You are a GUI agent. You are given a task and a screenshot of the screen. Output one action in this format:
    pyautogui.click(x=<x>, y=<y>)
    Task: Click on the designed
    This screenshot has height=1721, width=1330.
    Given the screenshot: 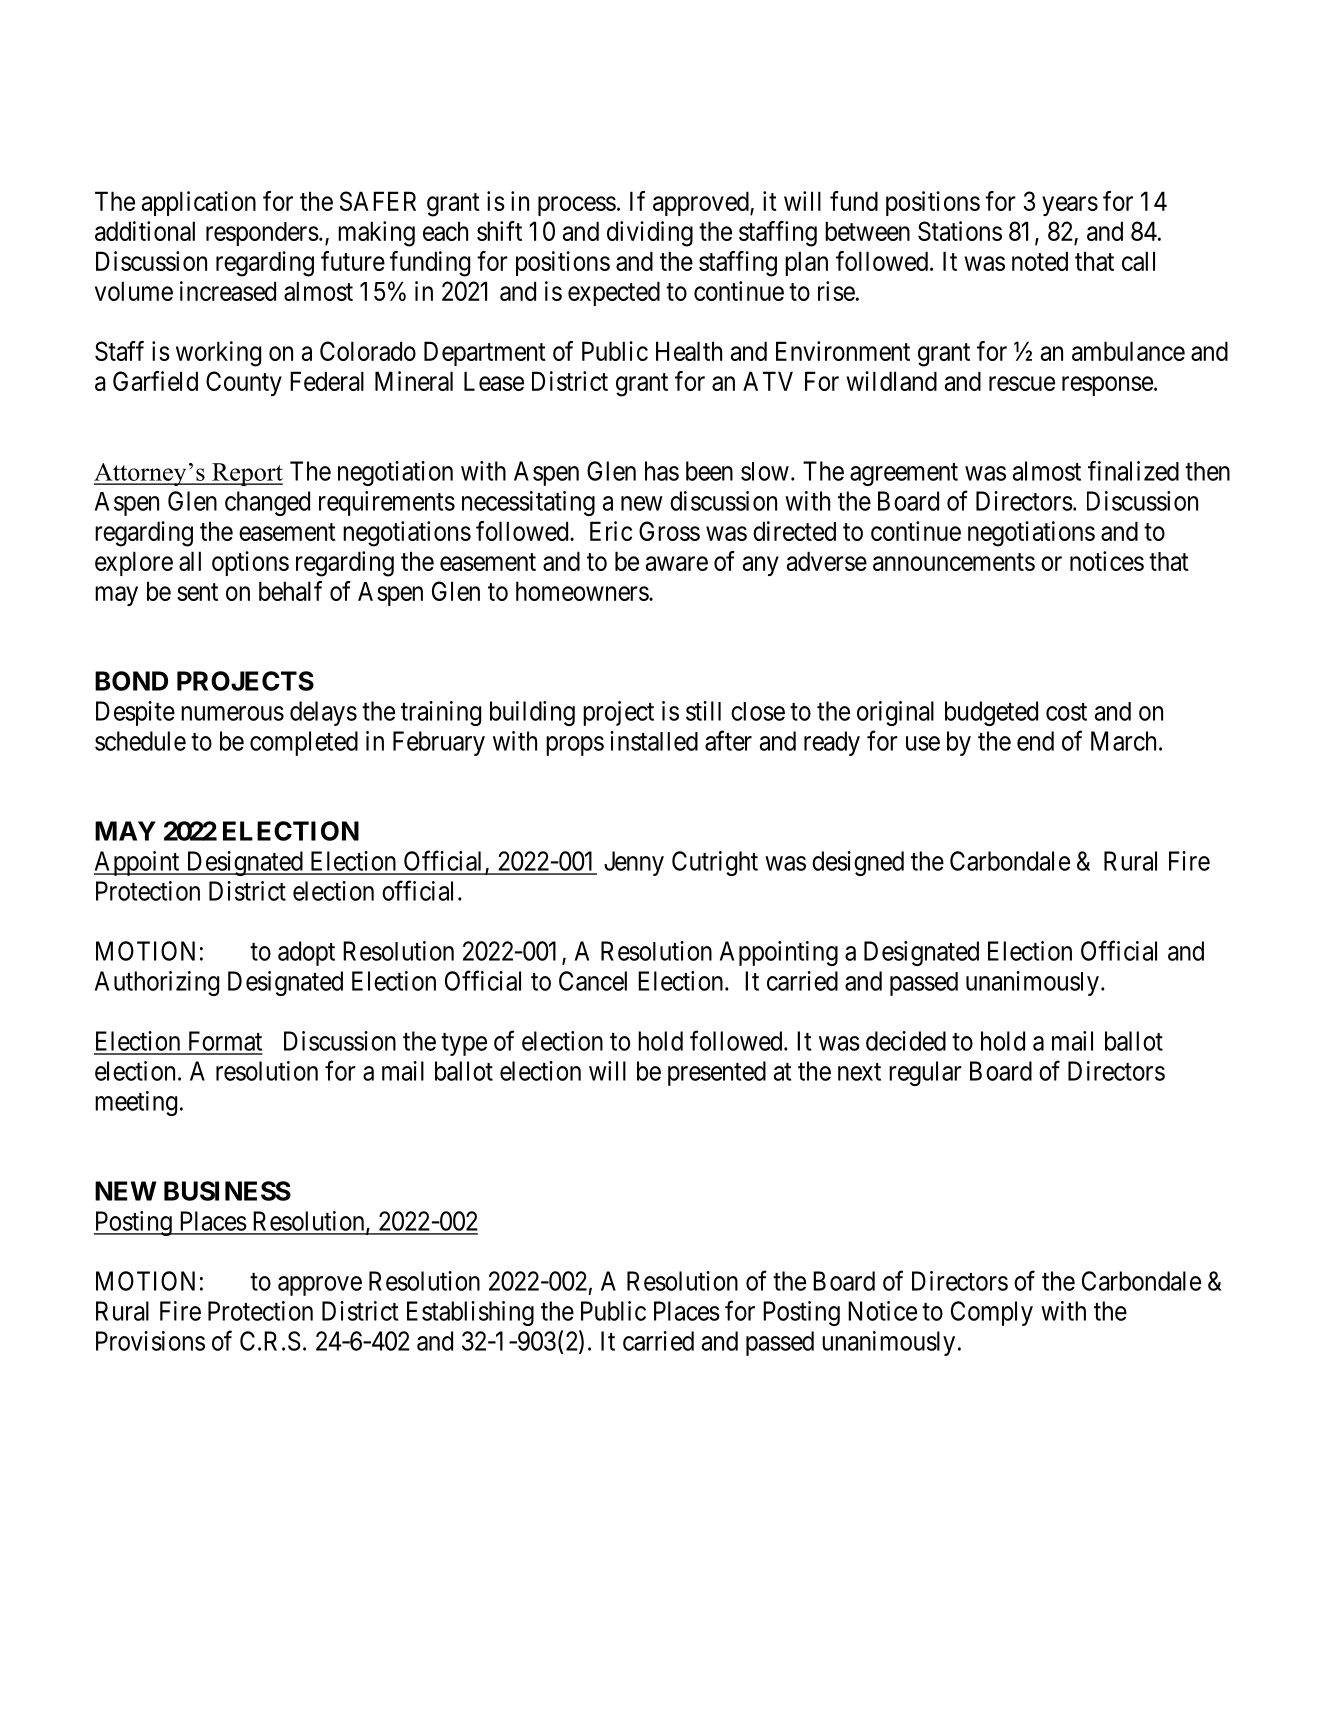 What is the action you would take?
    pyautogui.click(x=858, y=863)
